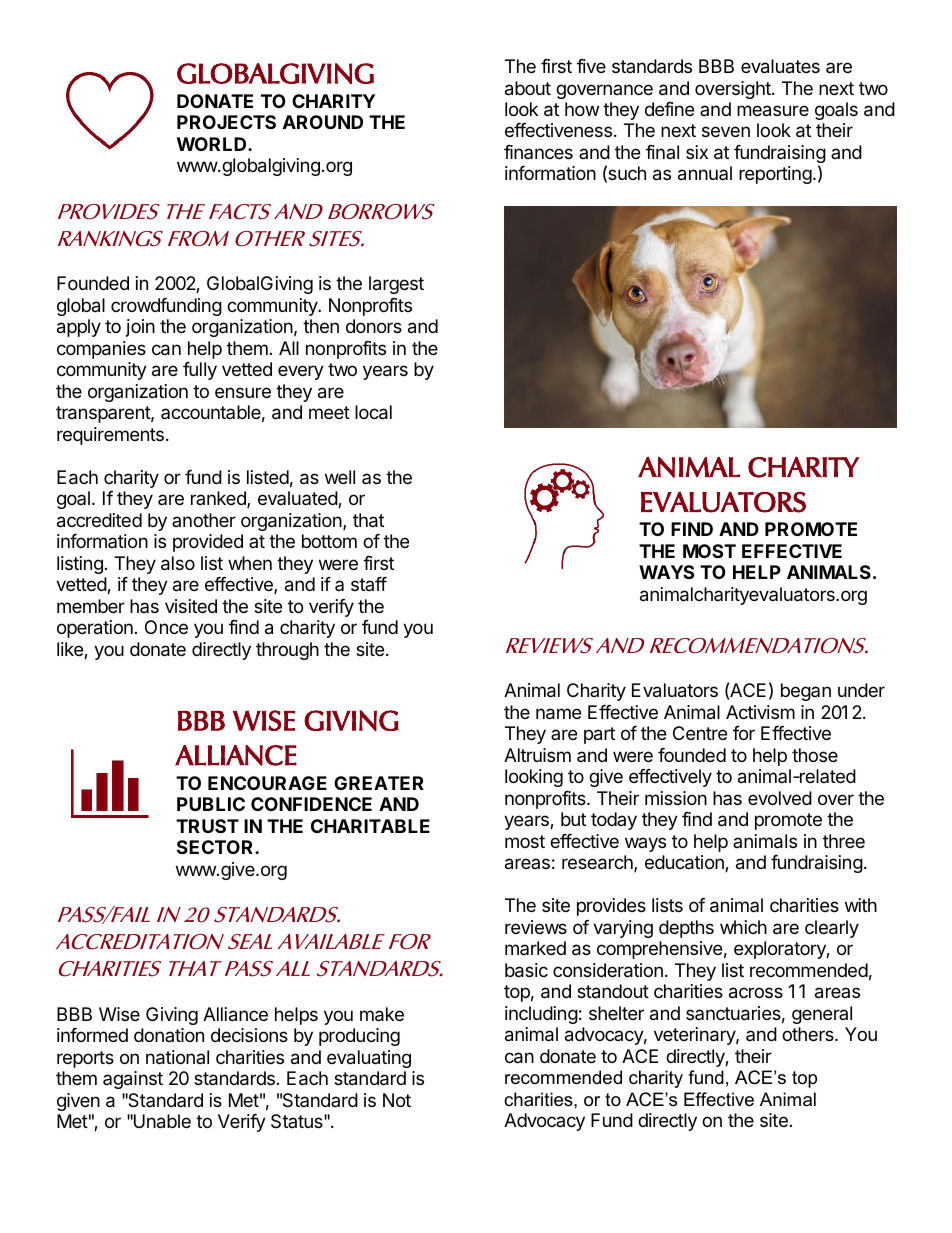 The image size is (952, 1233). Describe the element at coordinates (369, 584) in the screenshot. I see `staff` at that location.
